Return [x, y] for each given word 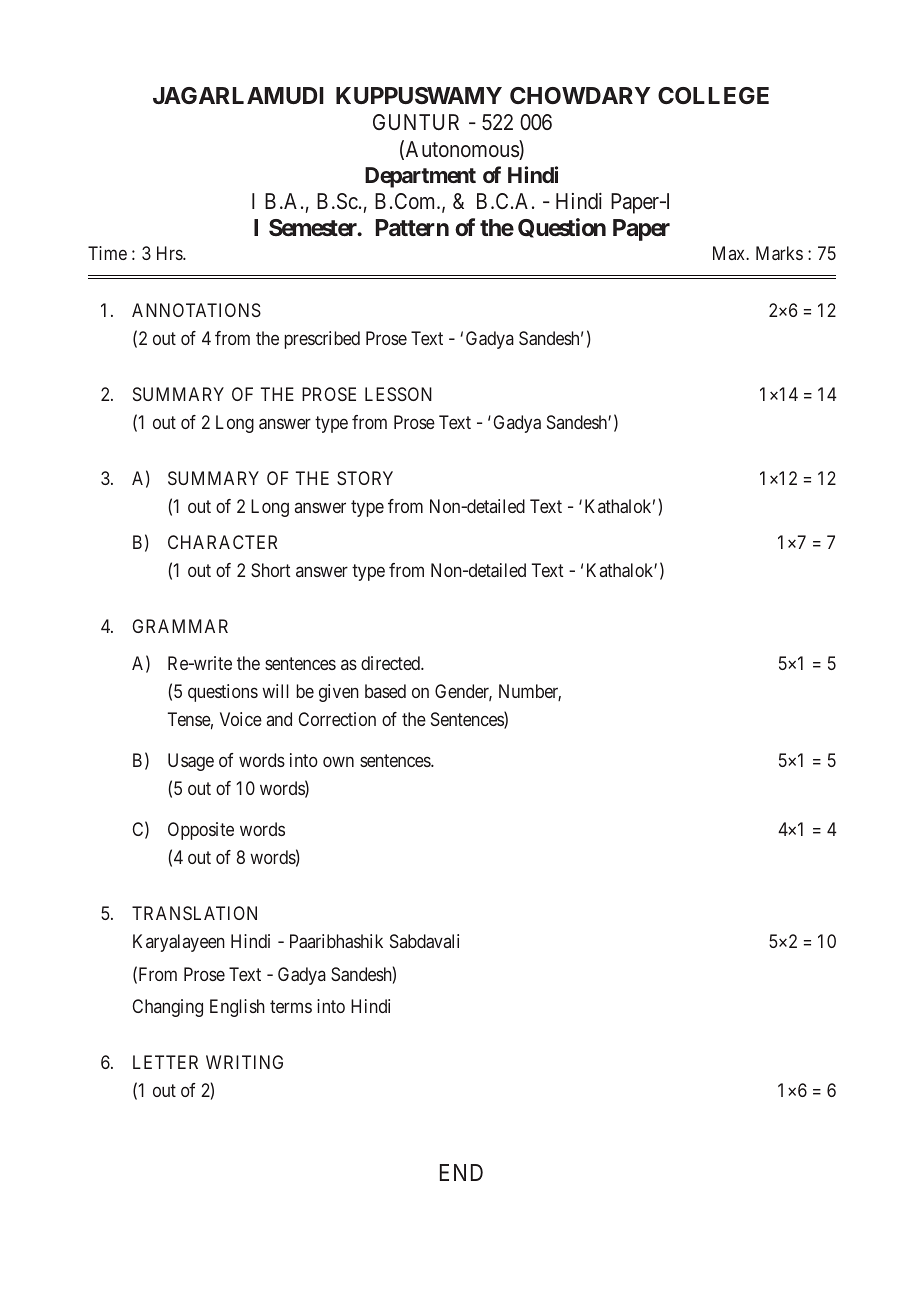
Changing [167, 1008]
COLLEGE [713, 95]
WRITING [244, 1062]
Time [107, 253]
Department [420, 177]
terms [291, 1006]
